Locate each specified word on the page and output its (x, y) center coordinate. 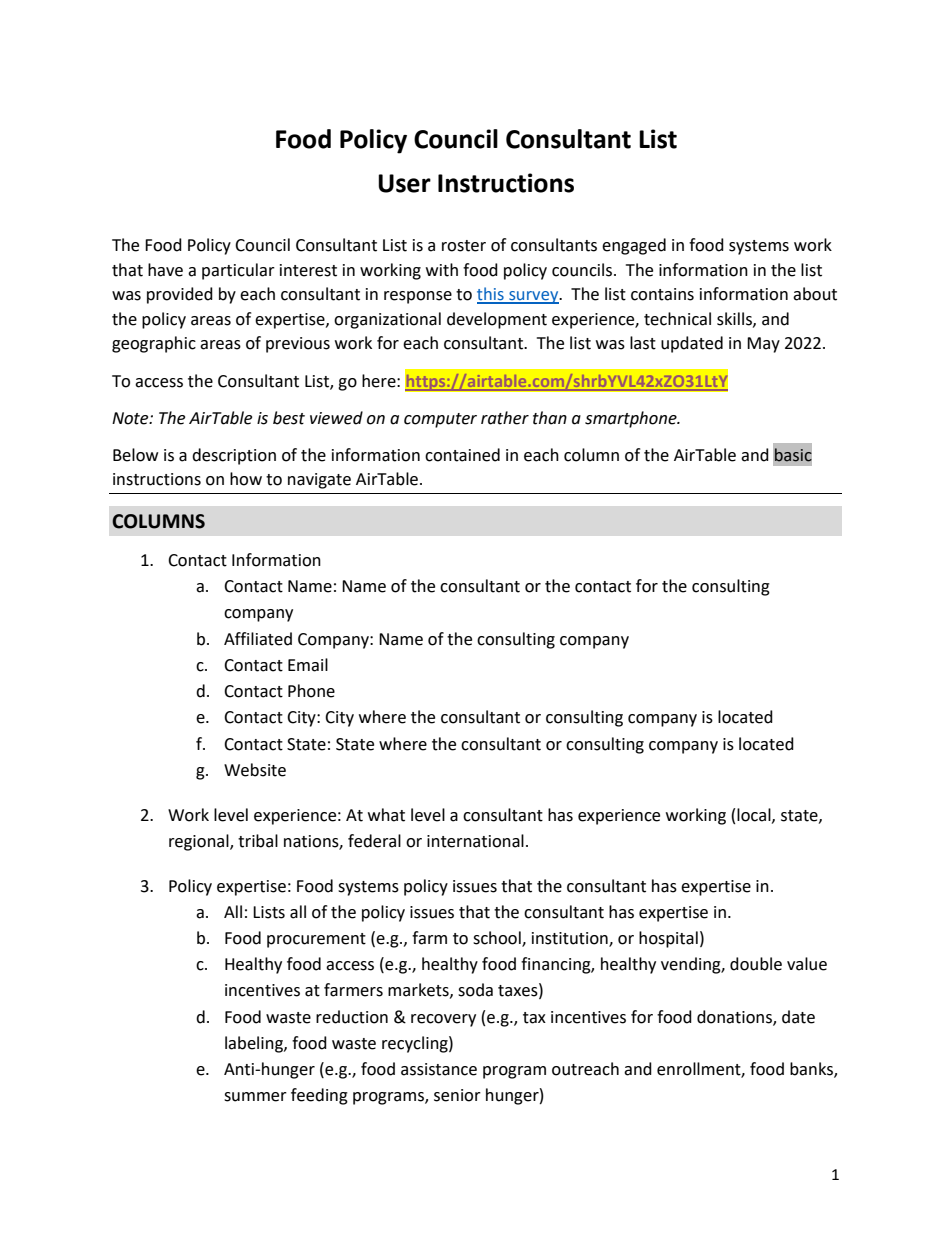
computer (440, 420)
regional (200, 842)
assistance (439, 1069)
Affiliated (258, 639)
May (763, 345)
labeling (255, 1044)
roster (464, 246)
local (755, 815)
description (234, 456)
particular (238, 271)
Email (308, 665)
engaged (634, 246)
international (475, 841)
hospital (668, 939)
